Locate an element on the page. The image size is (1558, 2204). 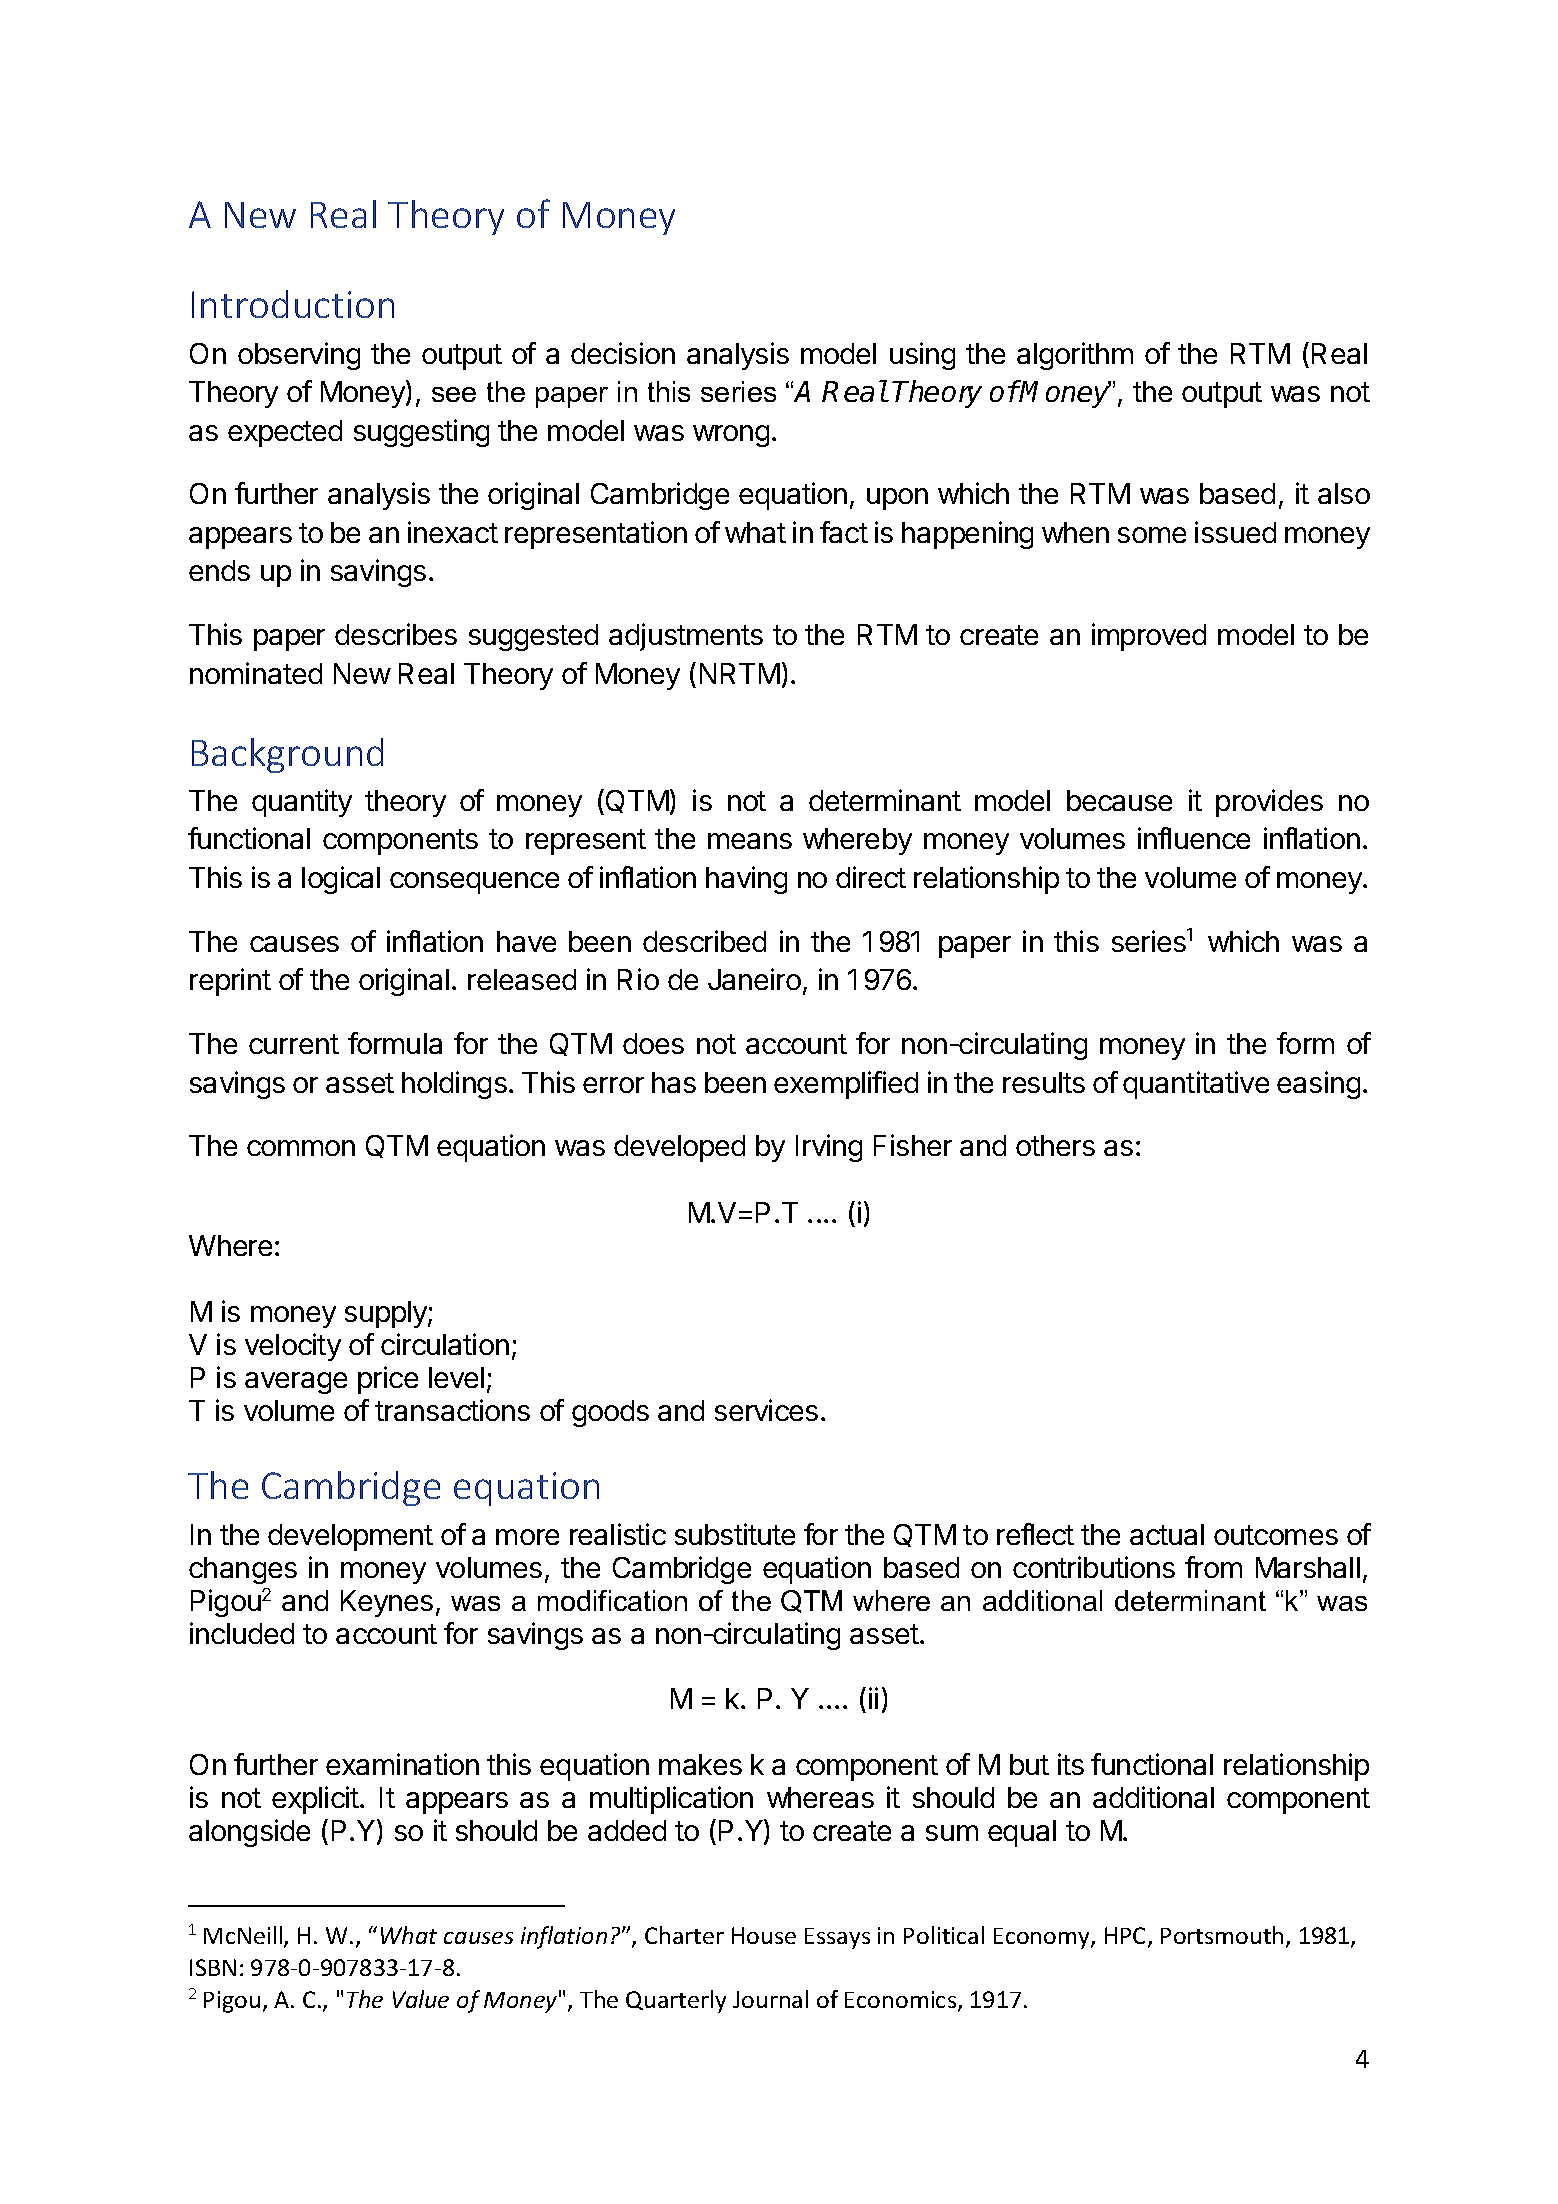
algorithm is located at coordinates (1075, 356).
